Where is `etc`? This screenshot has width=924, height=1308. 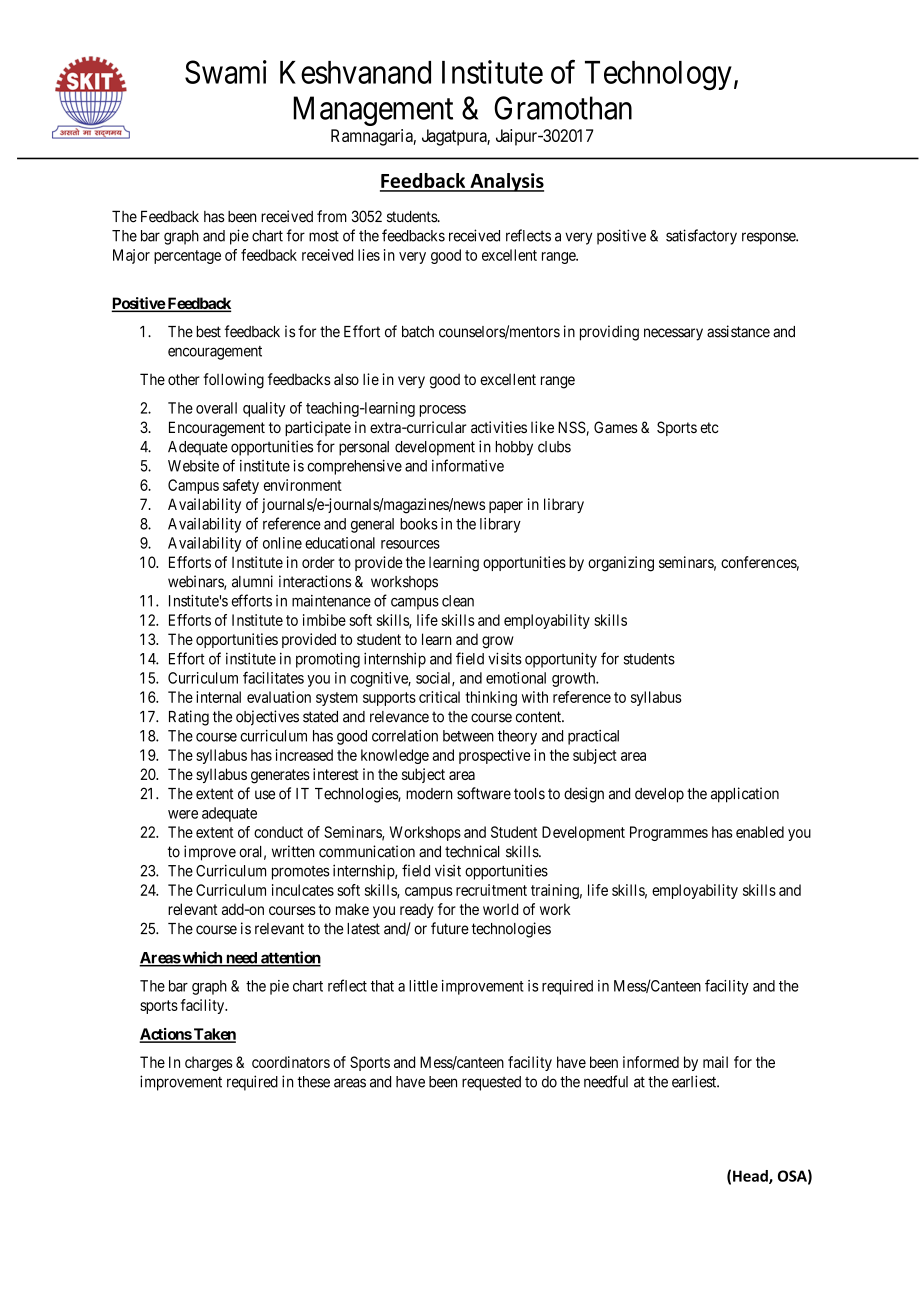 etc is located at coordinates (709, 427).
